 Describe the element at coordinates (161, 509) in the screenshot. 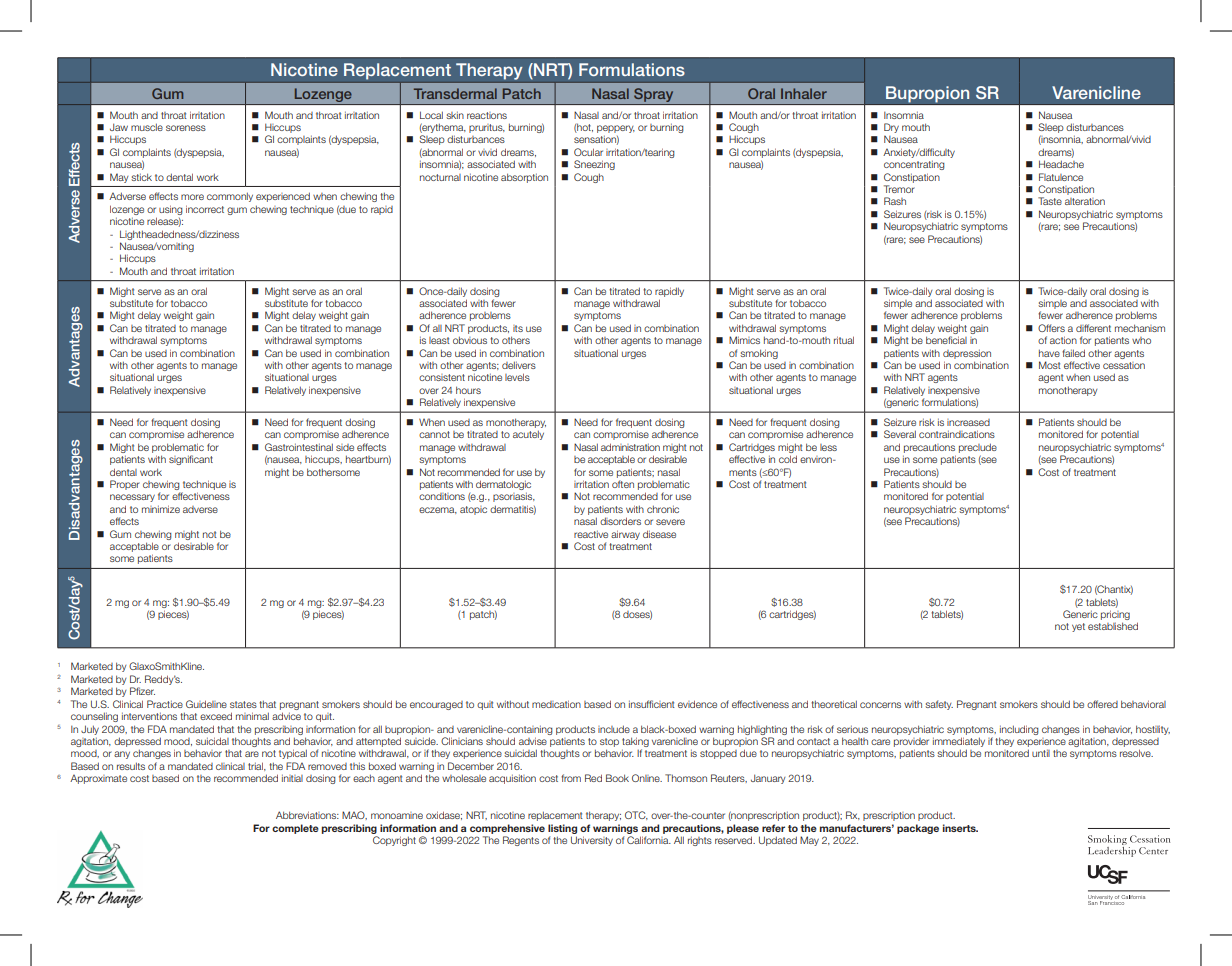

I see `minimize` at that location.
